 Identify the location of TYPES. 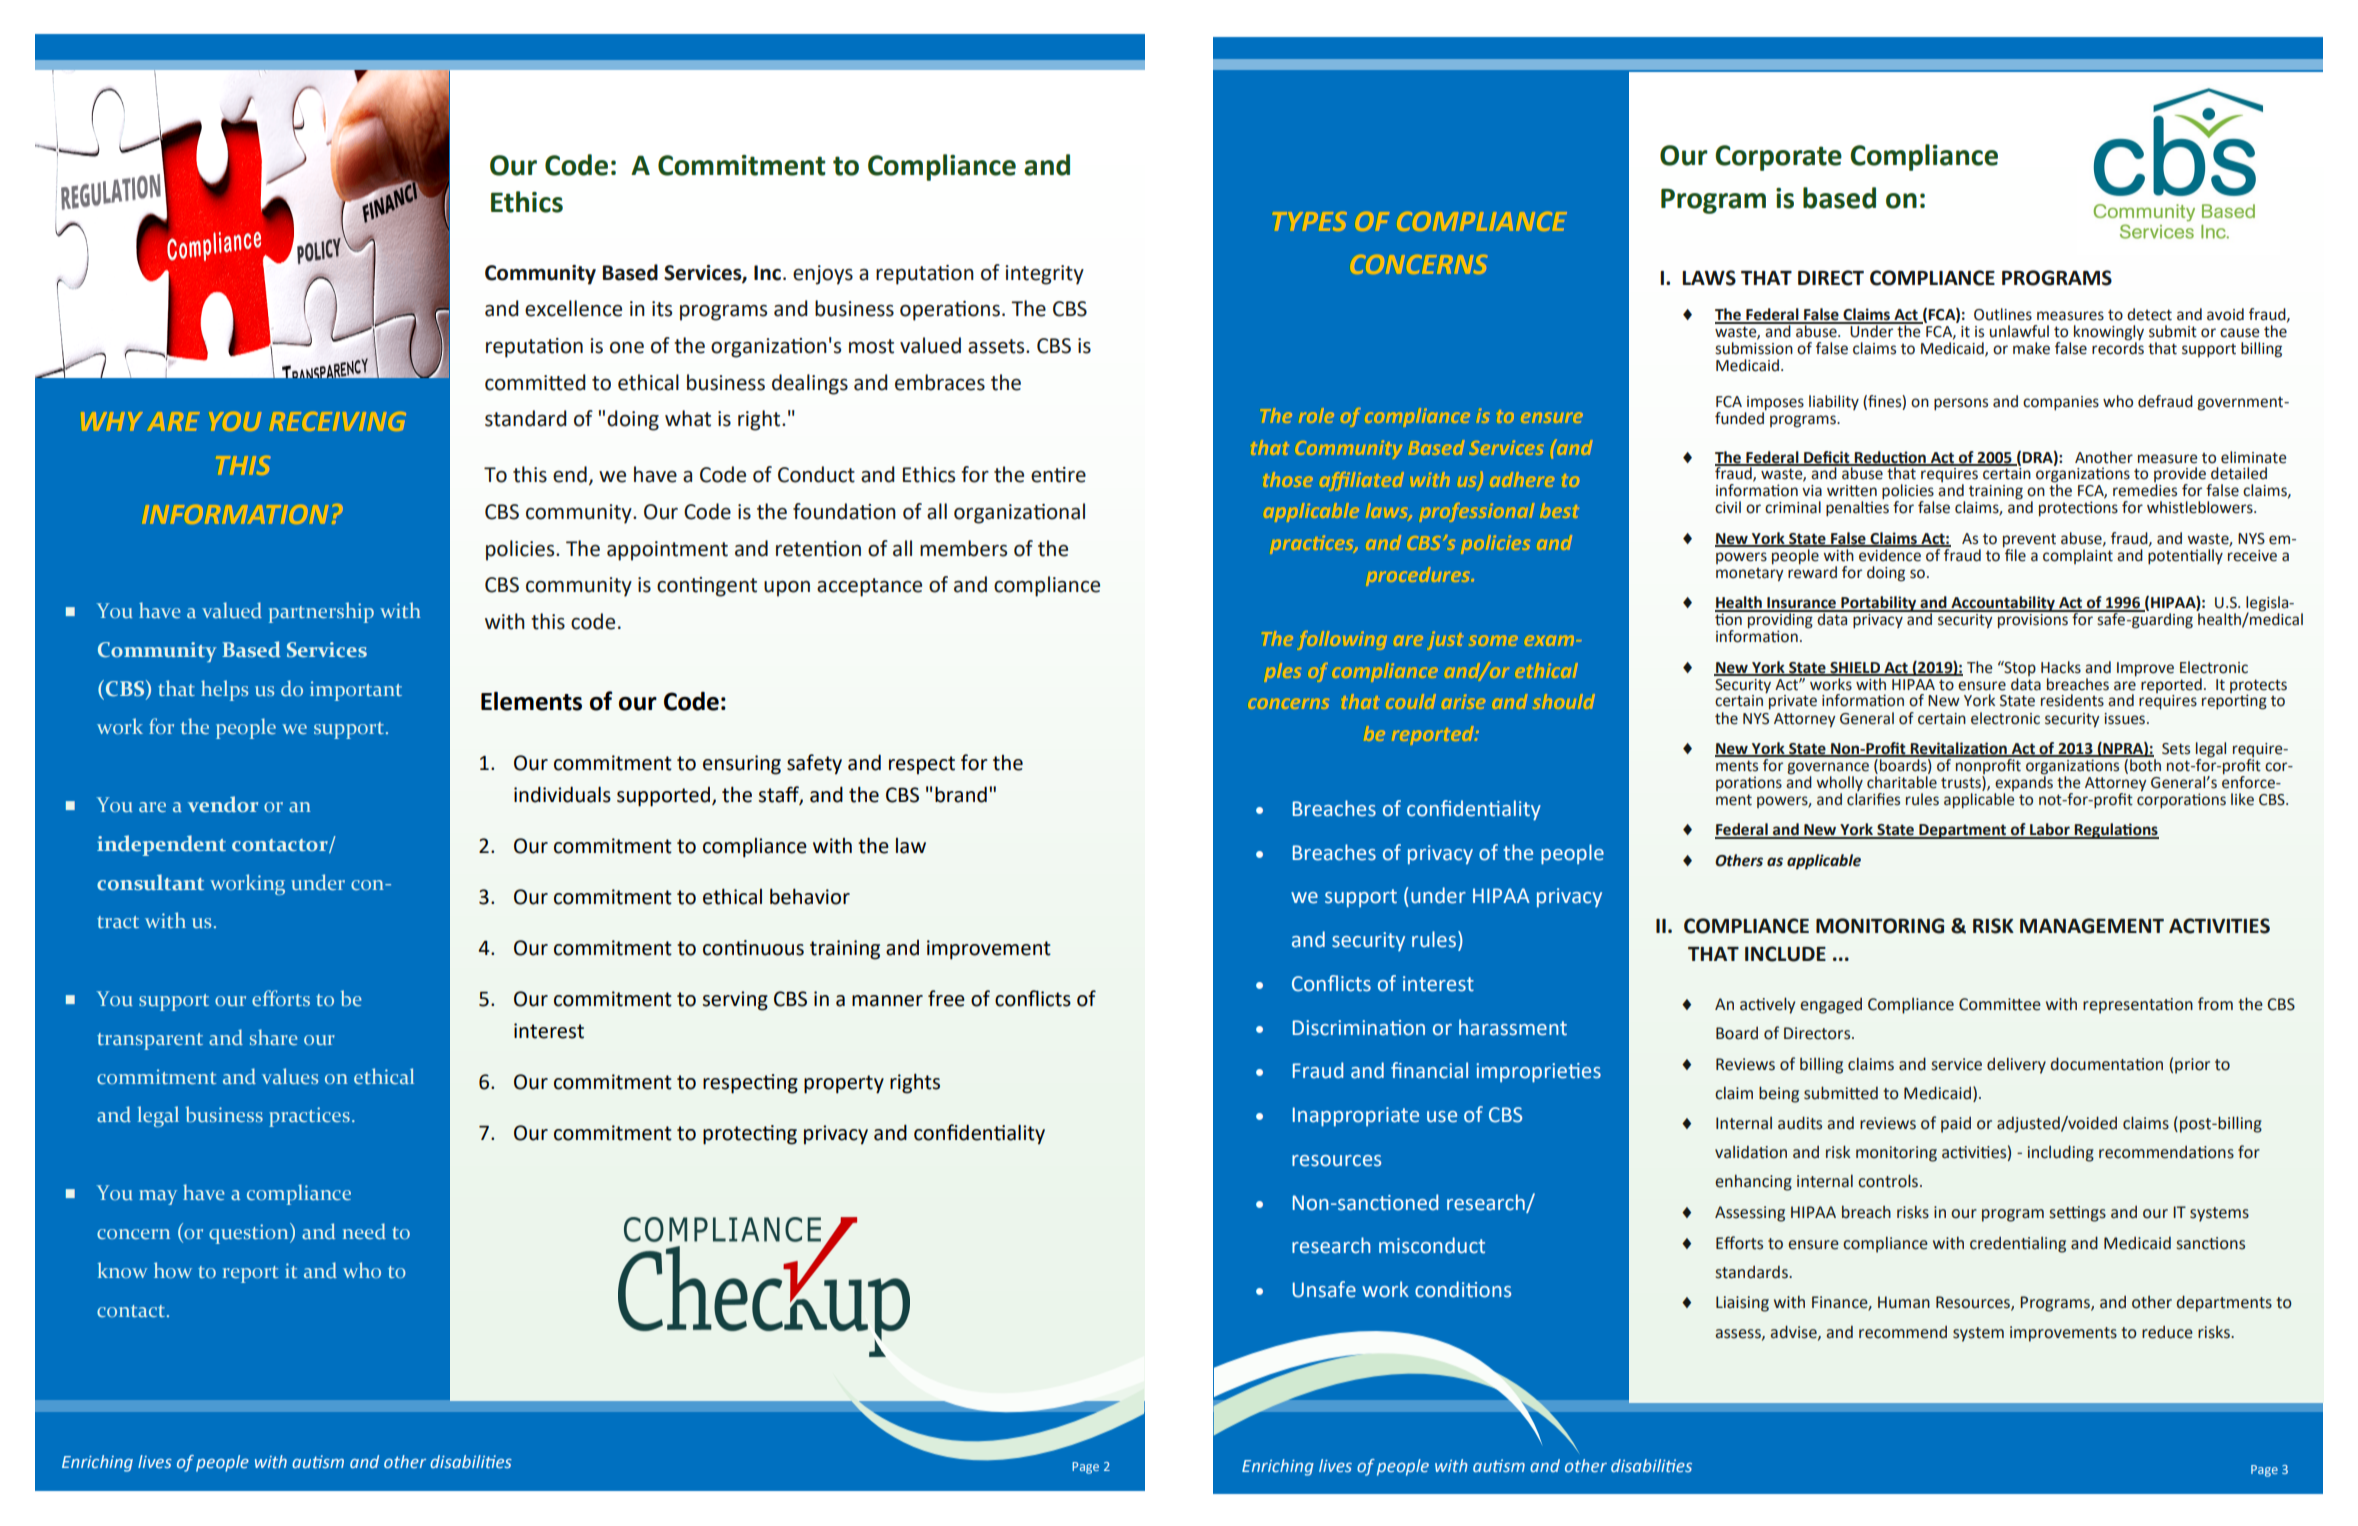
(1311, 221).
